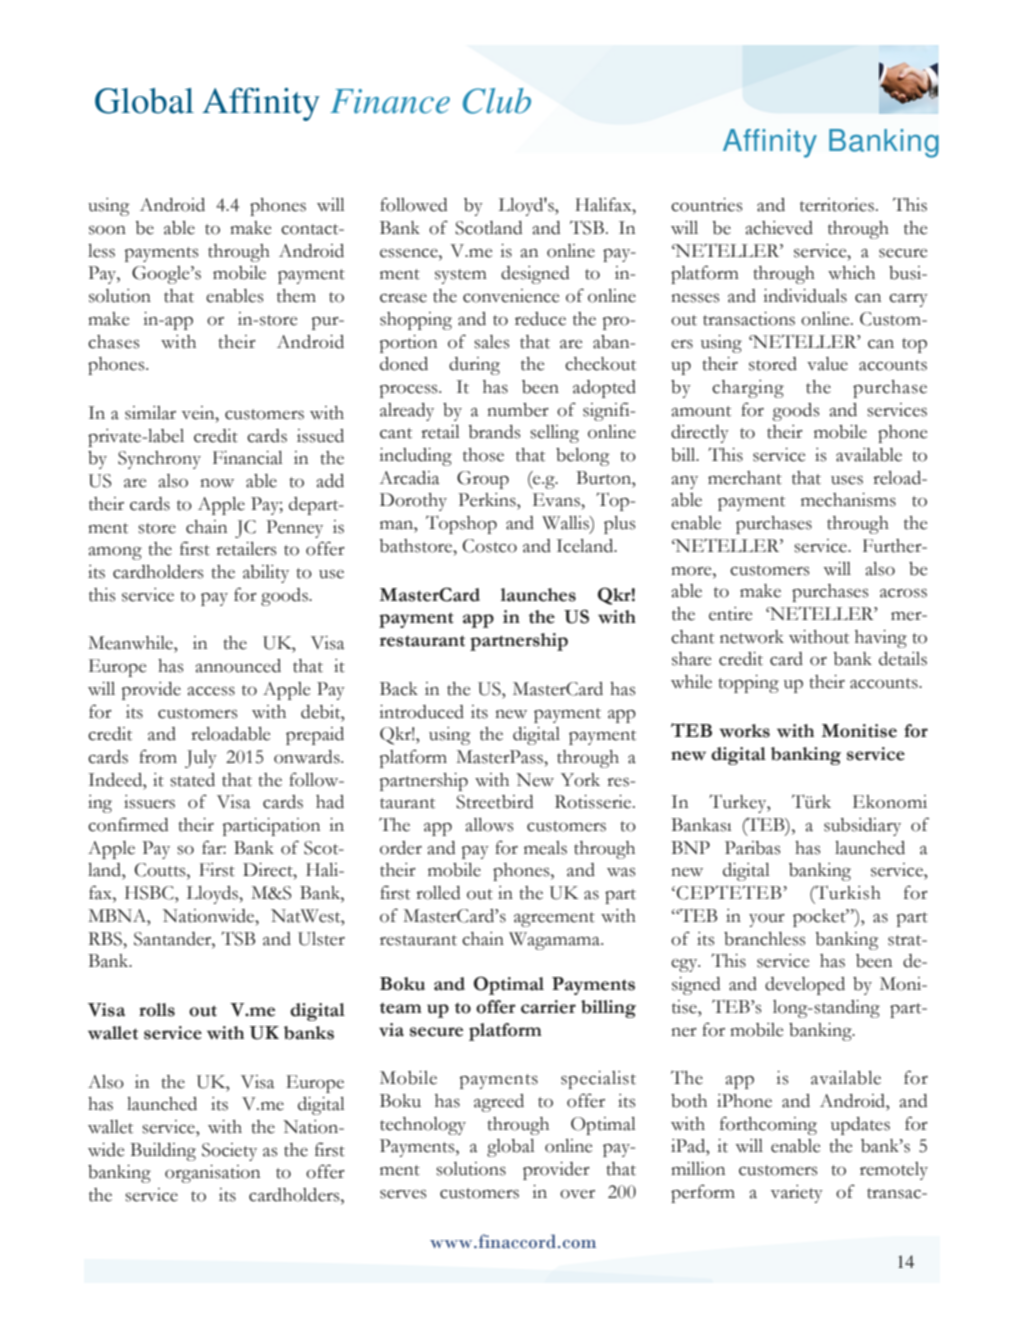 This screenshot has height=1332, width=1030. I want to click on having, so click(881, 639).
